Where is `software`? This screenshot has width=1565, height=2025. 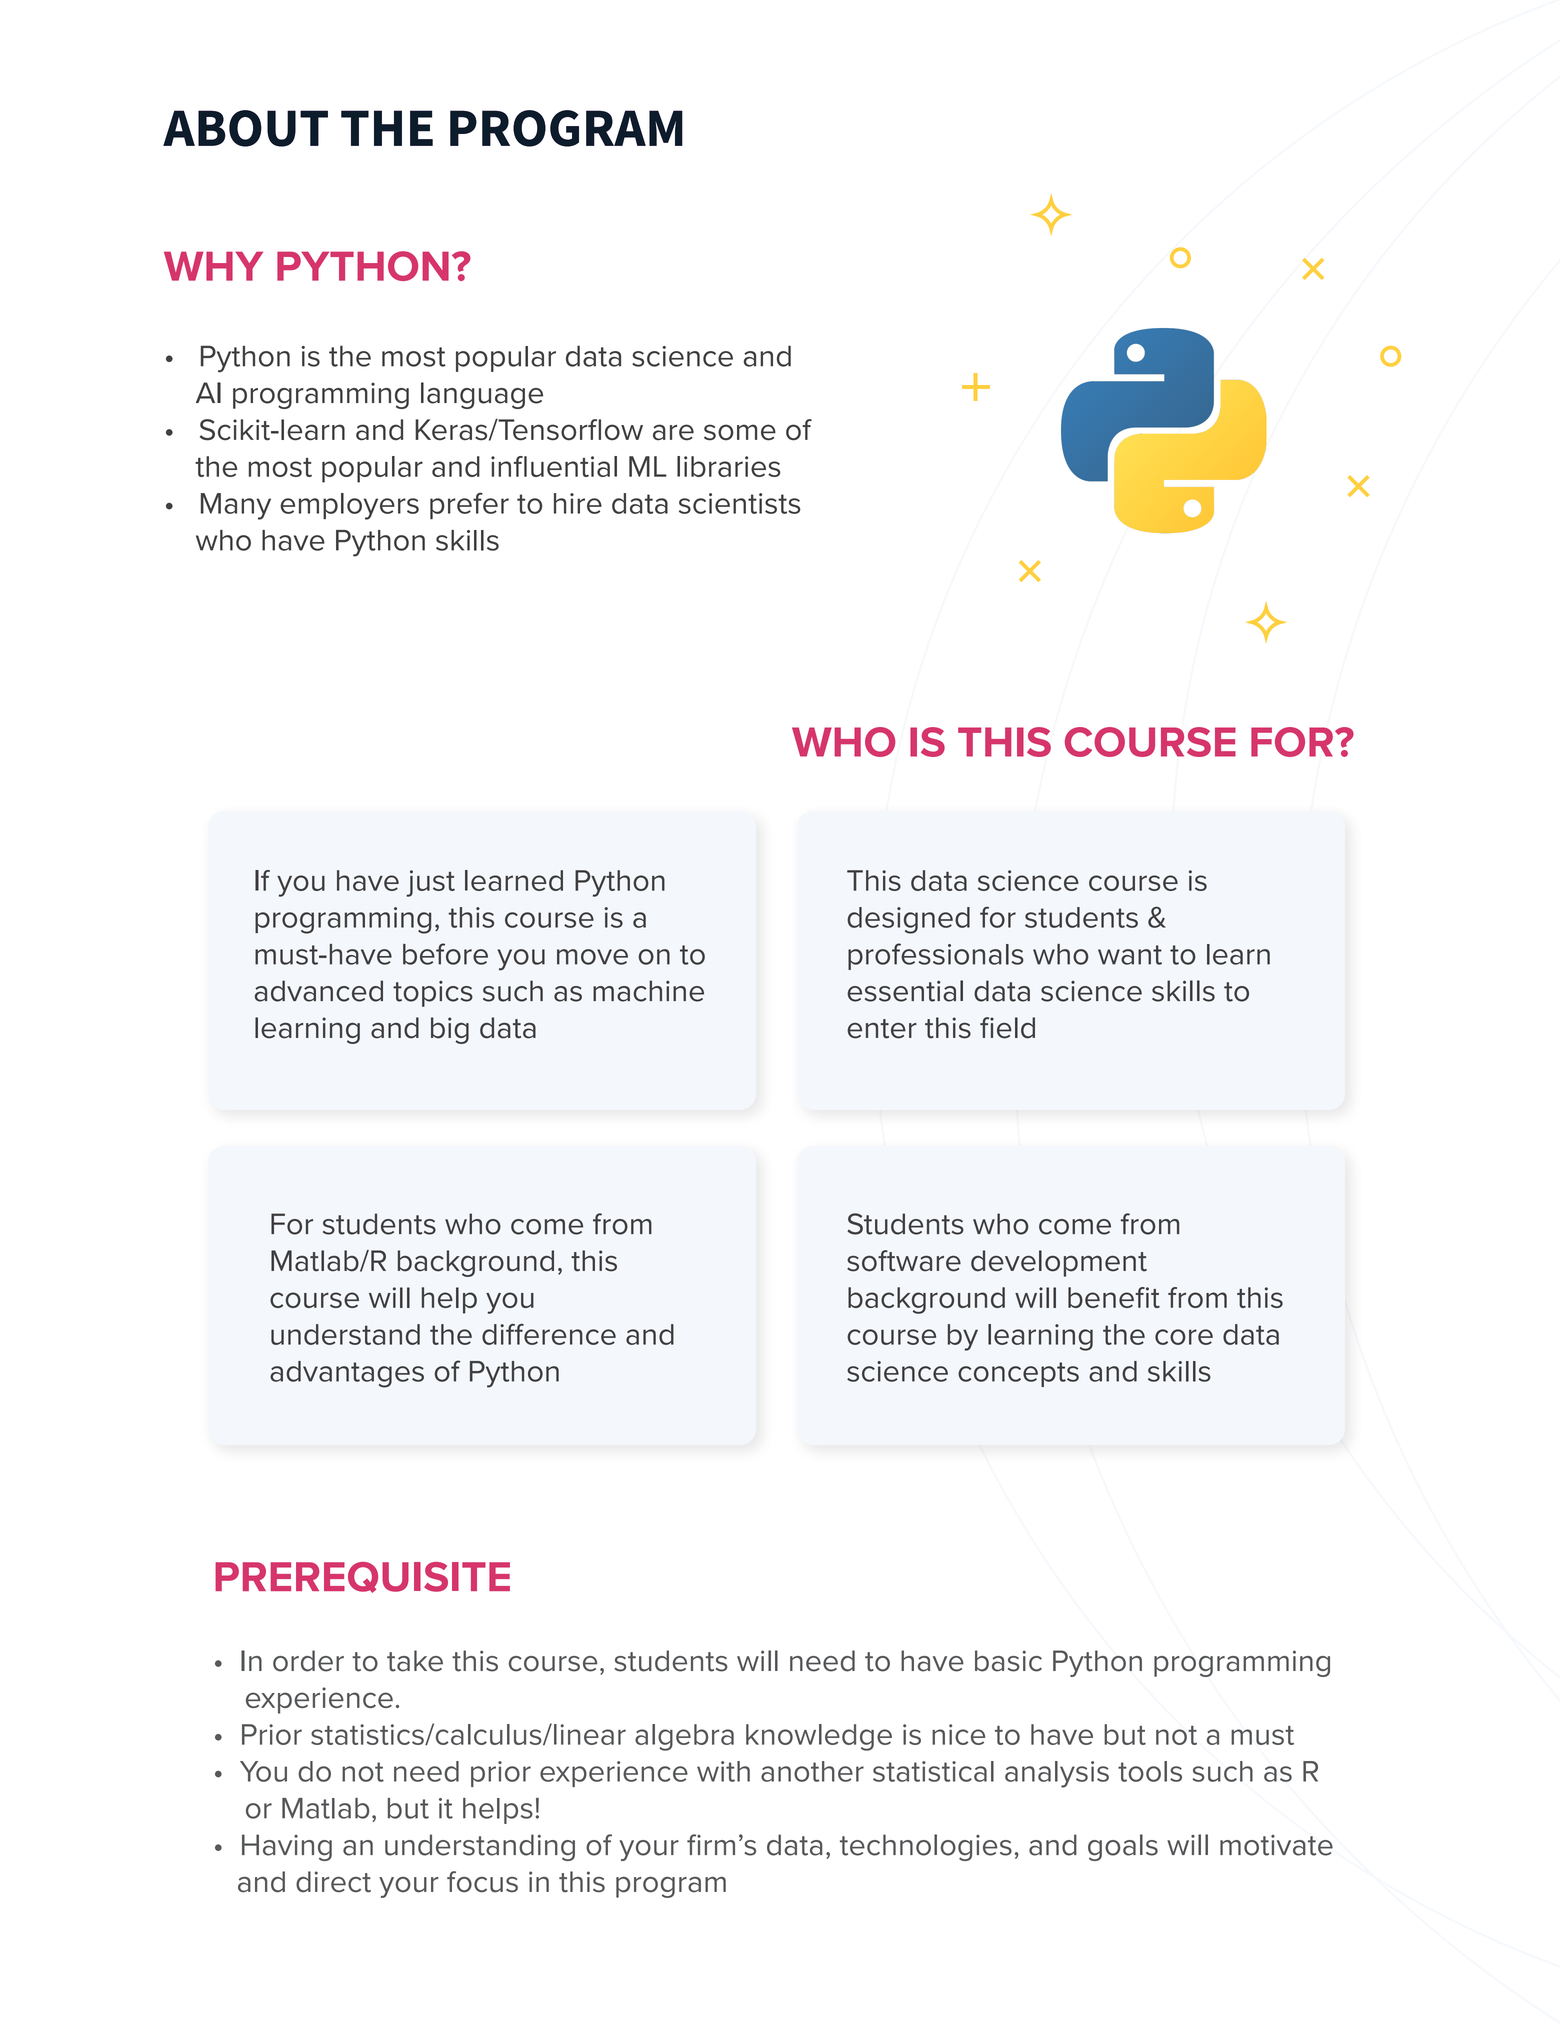
software is located at coordinates (904, 1261).
